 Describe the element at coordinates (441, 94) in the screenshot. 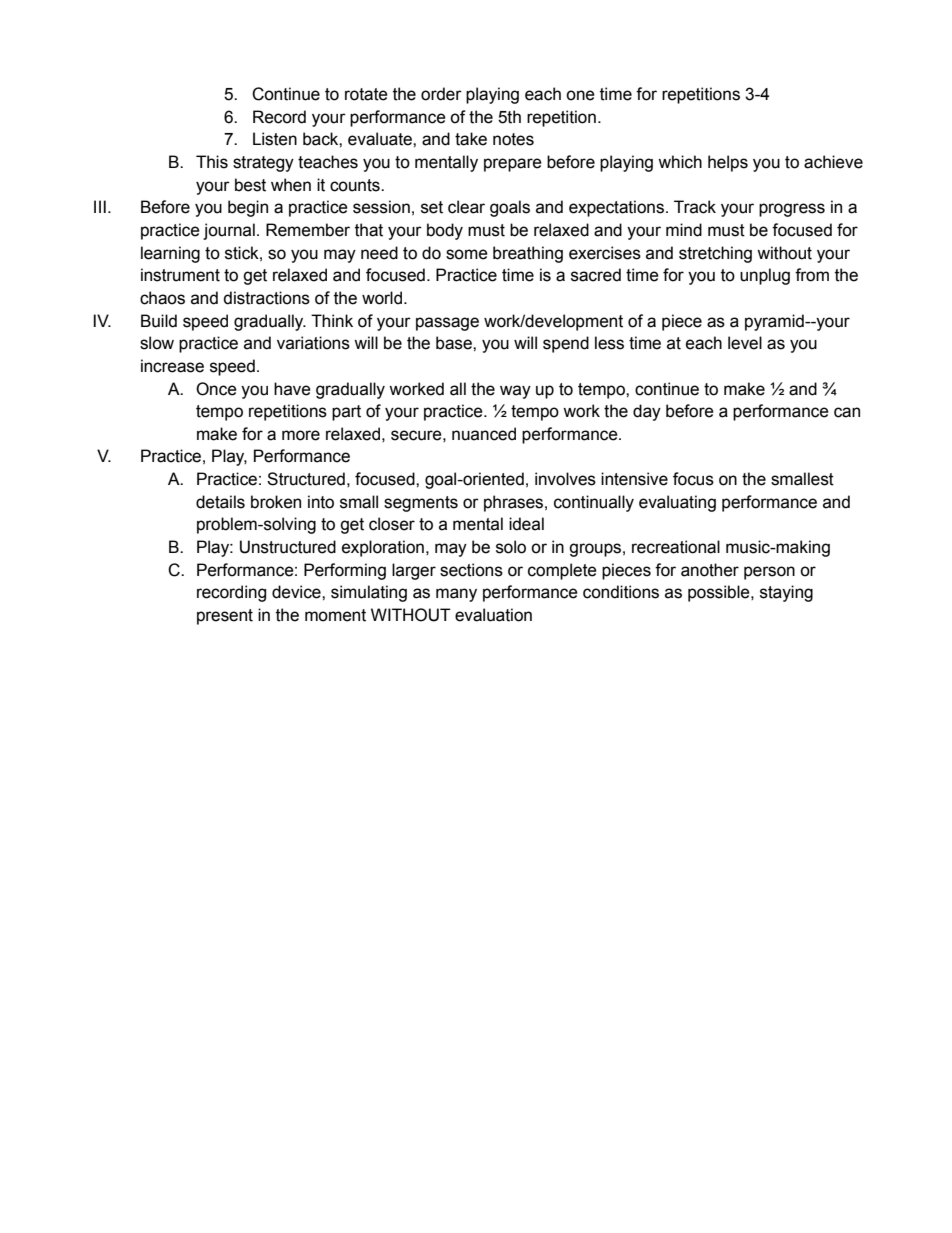

I see `order` at that location.
